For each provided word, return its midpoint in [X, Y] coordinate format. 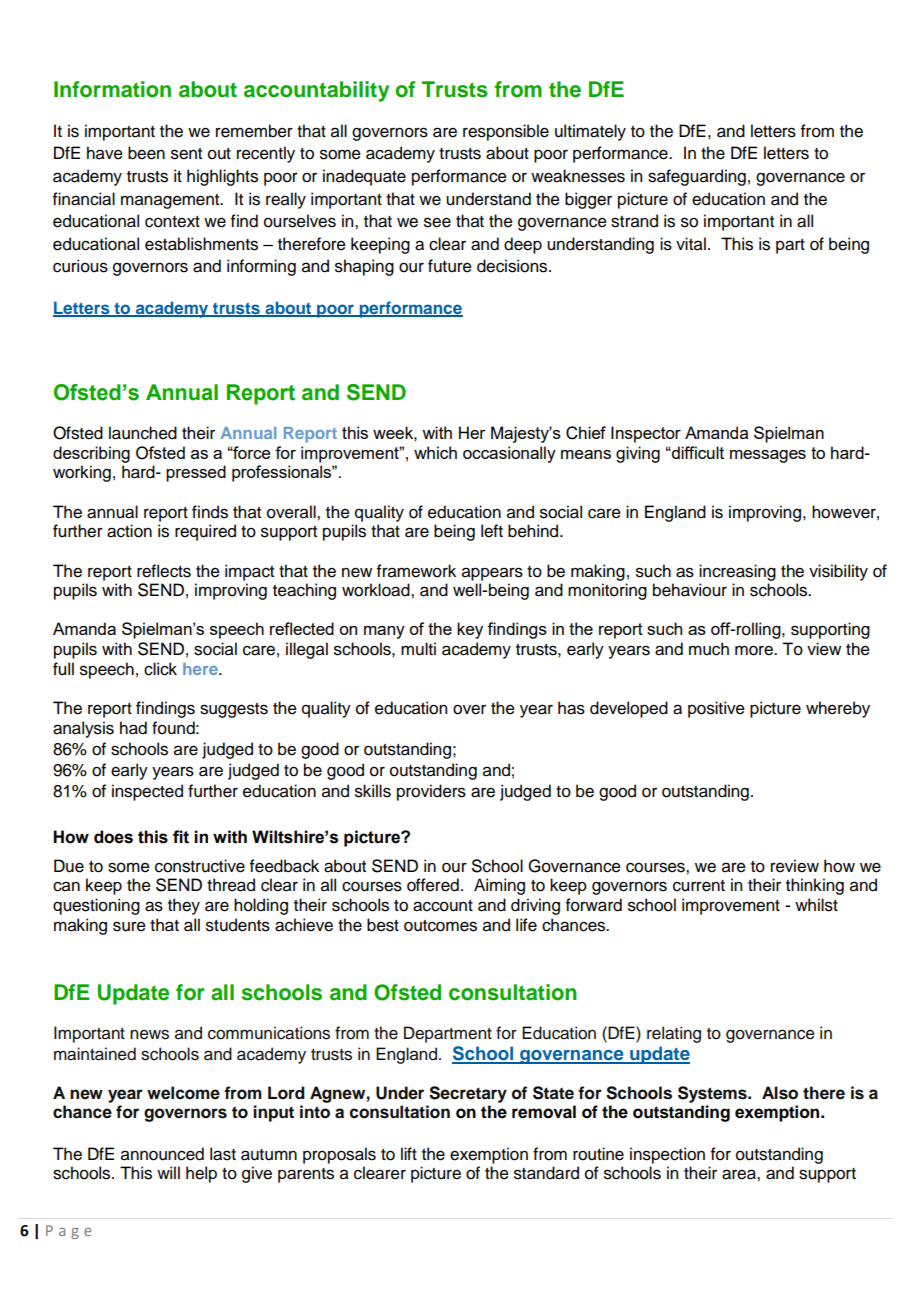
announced [162, 1154]
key [470, 630]
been [146, 153]
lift [409, 1153]
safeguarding [697, 177]
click [160, 669]
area [740, 1174]
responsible [506, 132]
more [755, 650]
